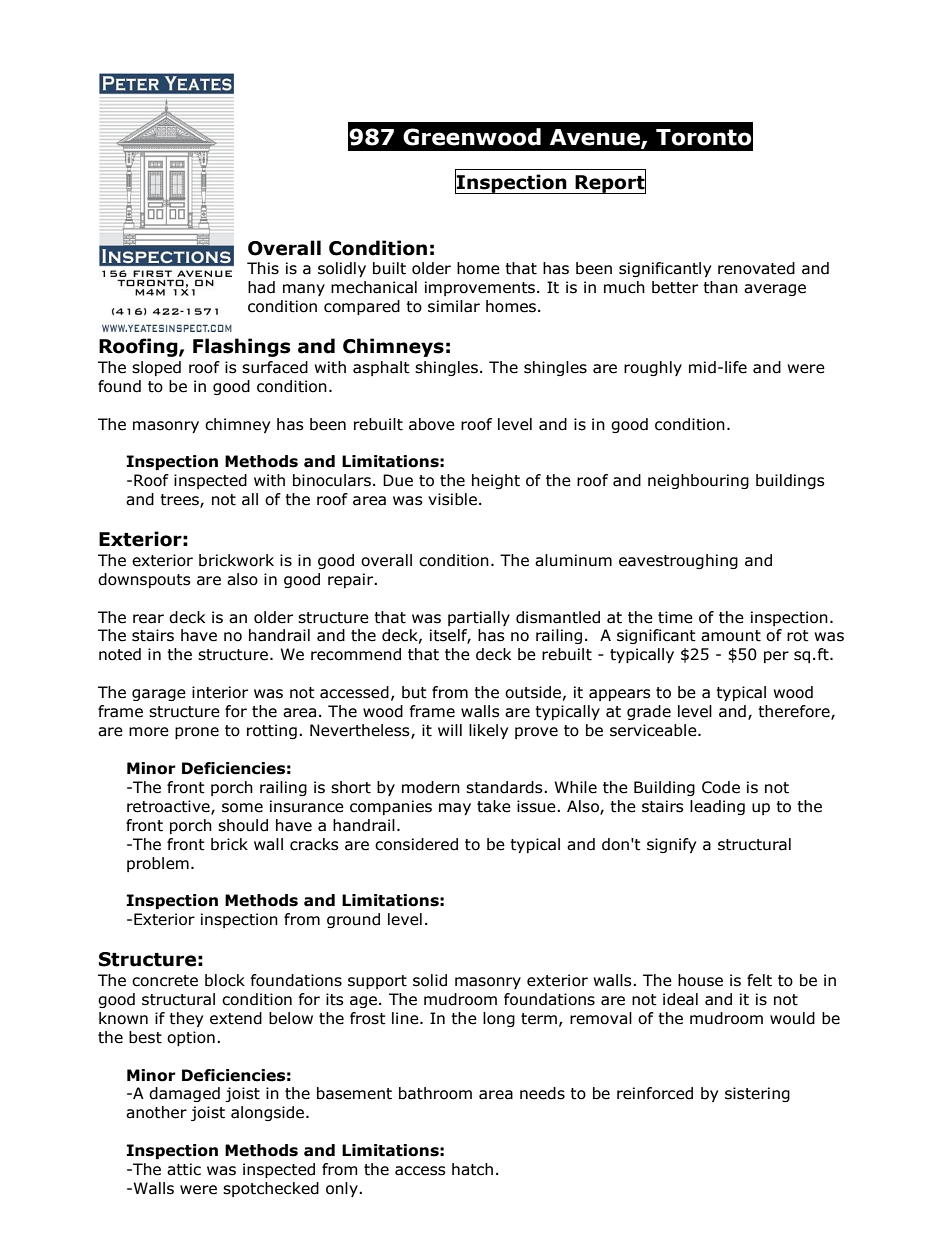 This screenshot has width=952, height=1233. I want to click on visible, so click(452, 499).
